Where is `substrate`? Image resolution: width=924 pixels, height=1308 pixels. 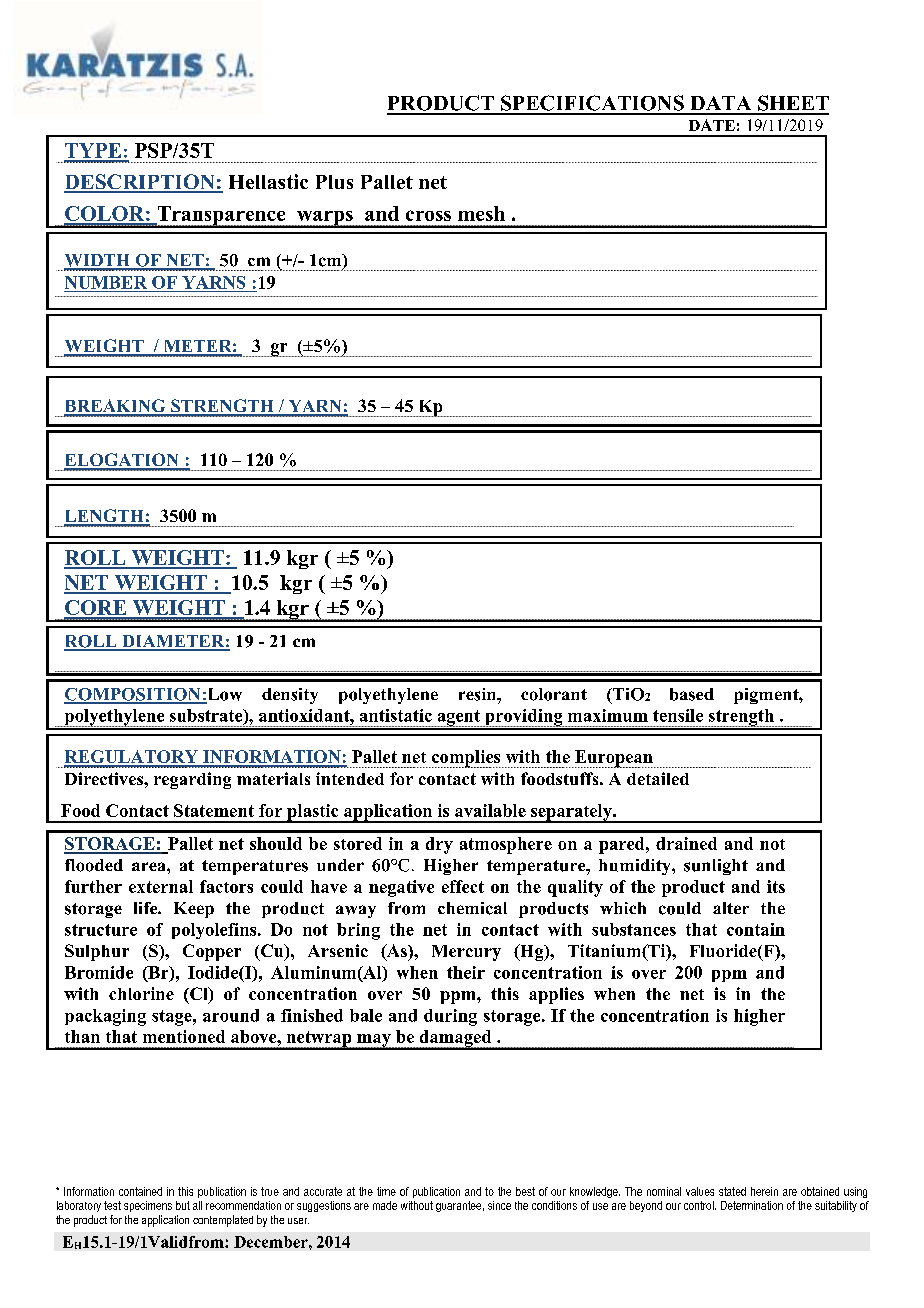
substrate is located at coordinates (207, 716).
